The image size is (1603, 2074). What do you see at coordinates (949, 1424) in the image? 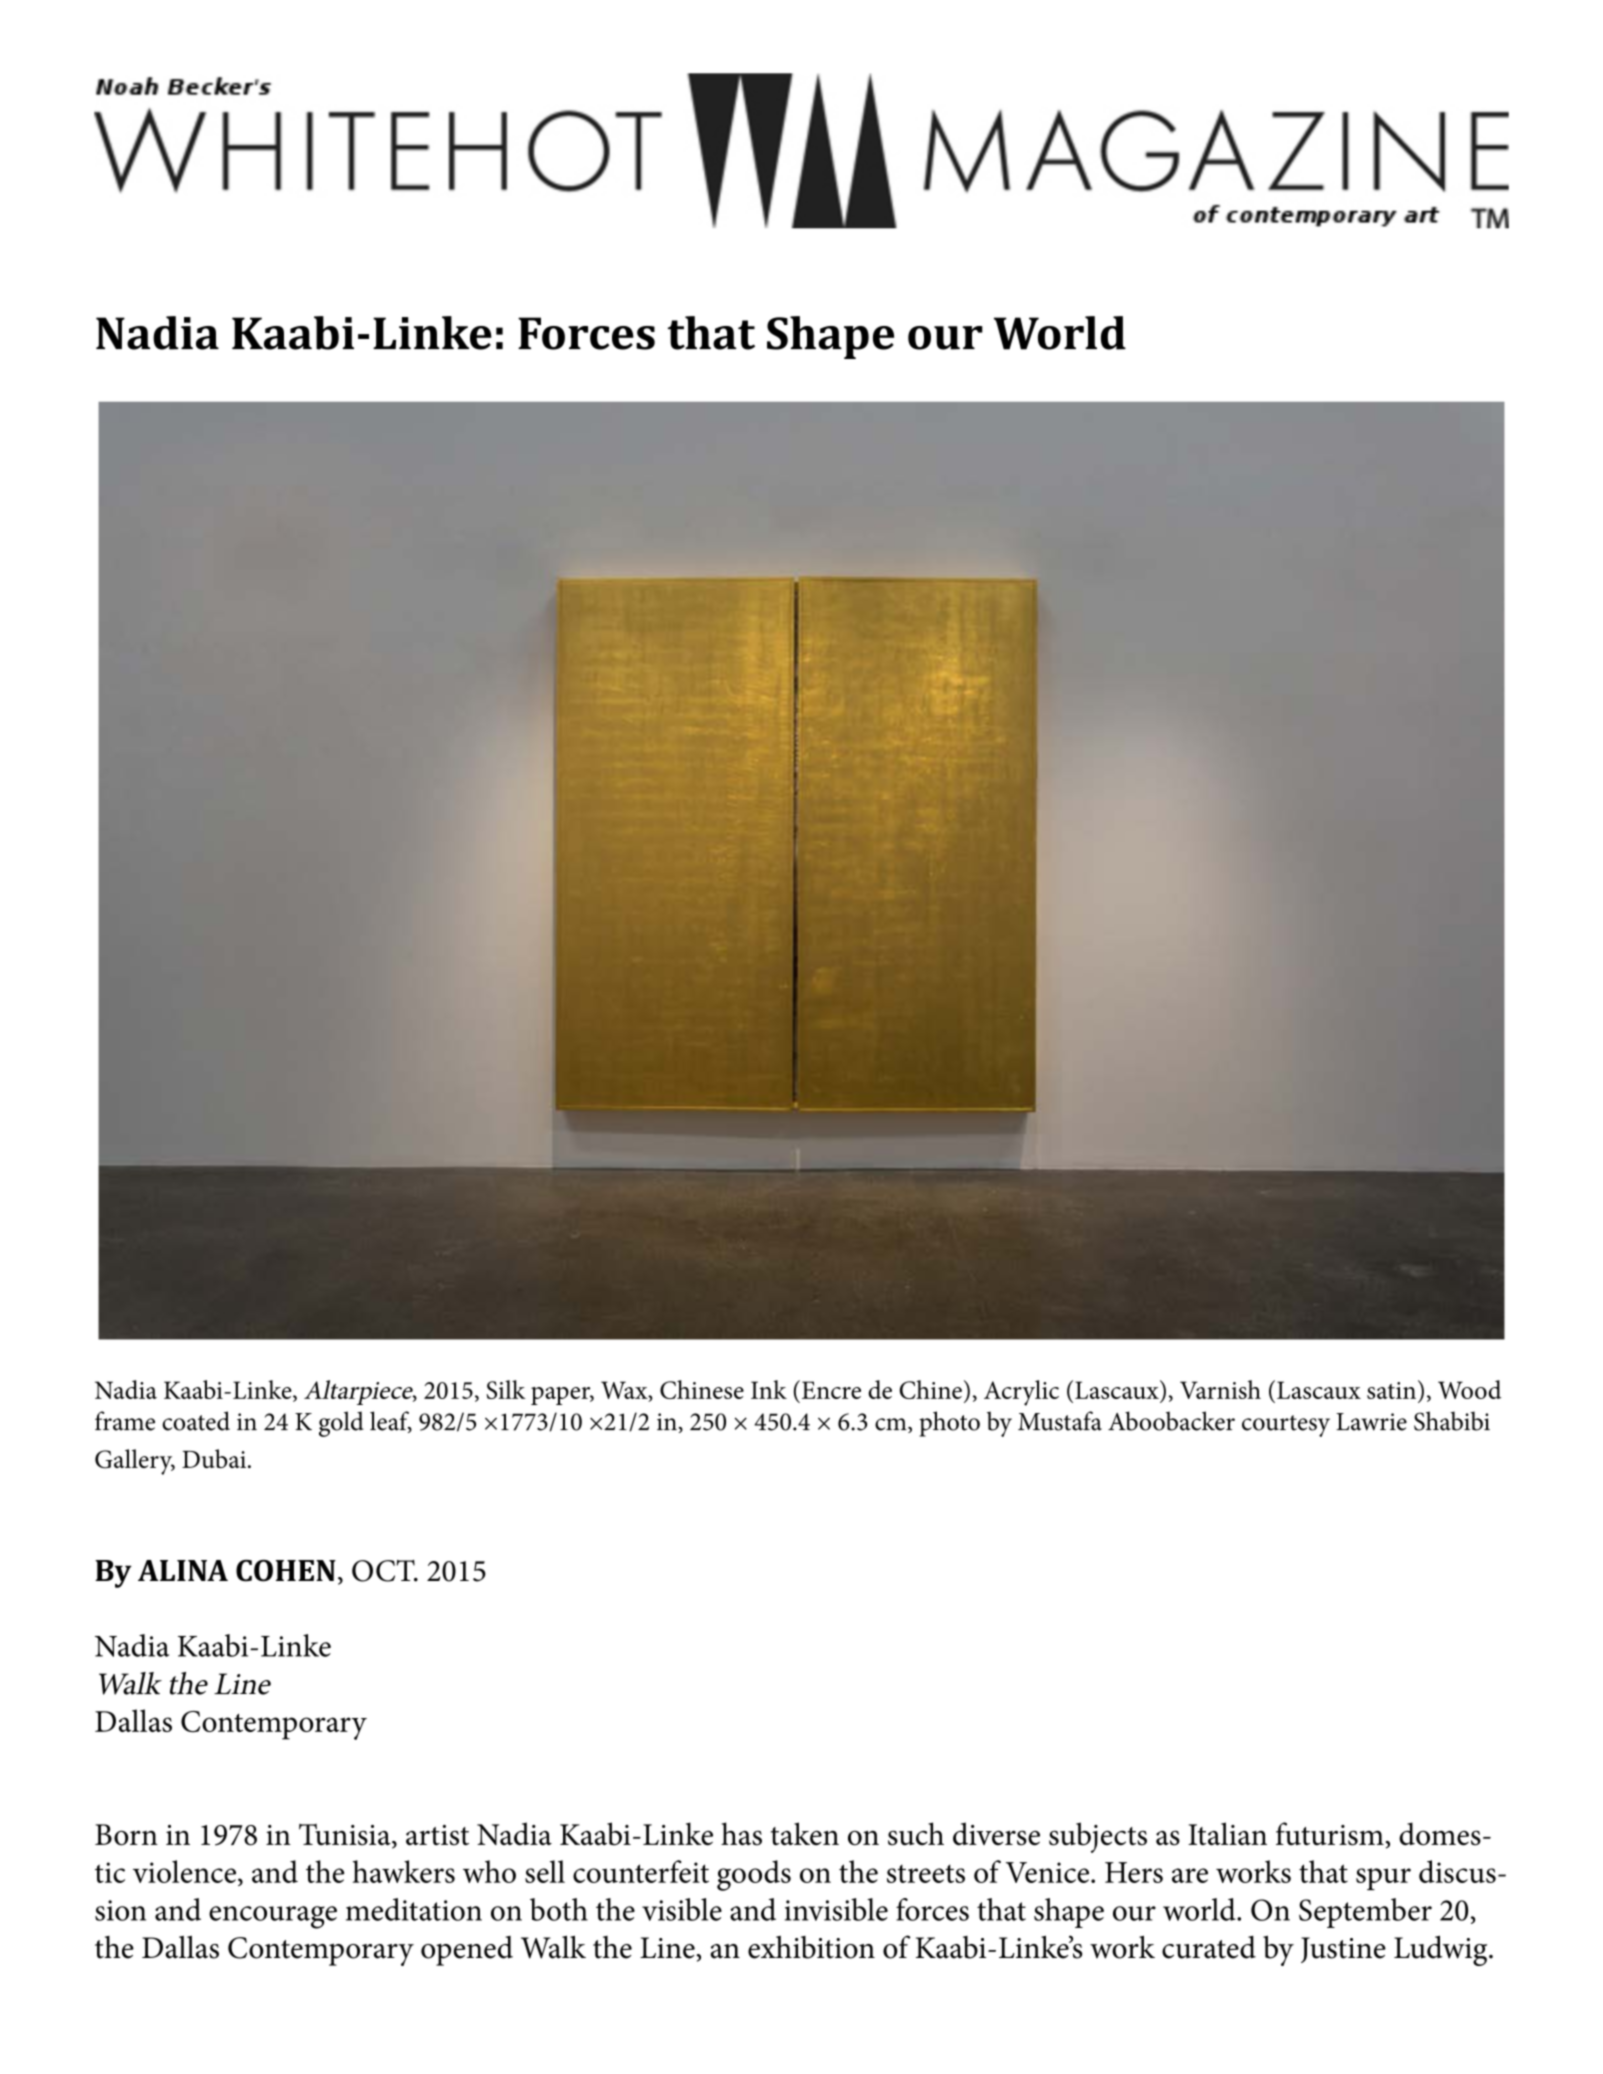
I see `photo` at bounding box center [949, 1424].
